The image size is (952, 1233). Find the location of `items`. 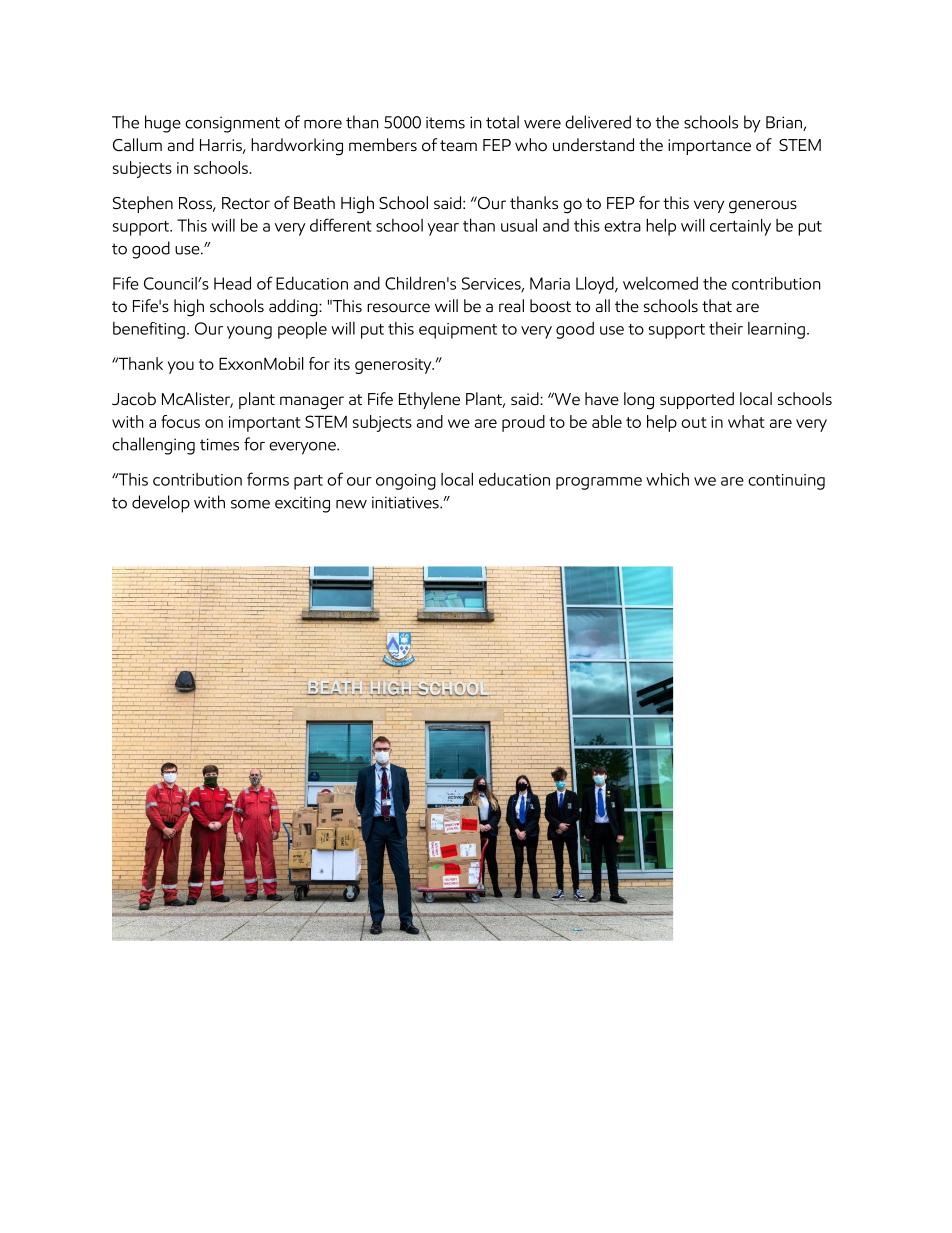

items is located at coordinates (445, 122).
